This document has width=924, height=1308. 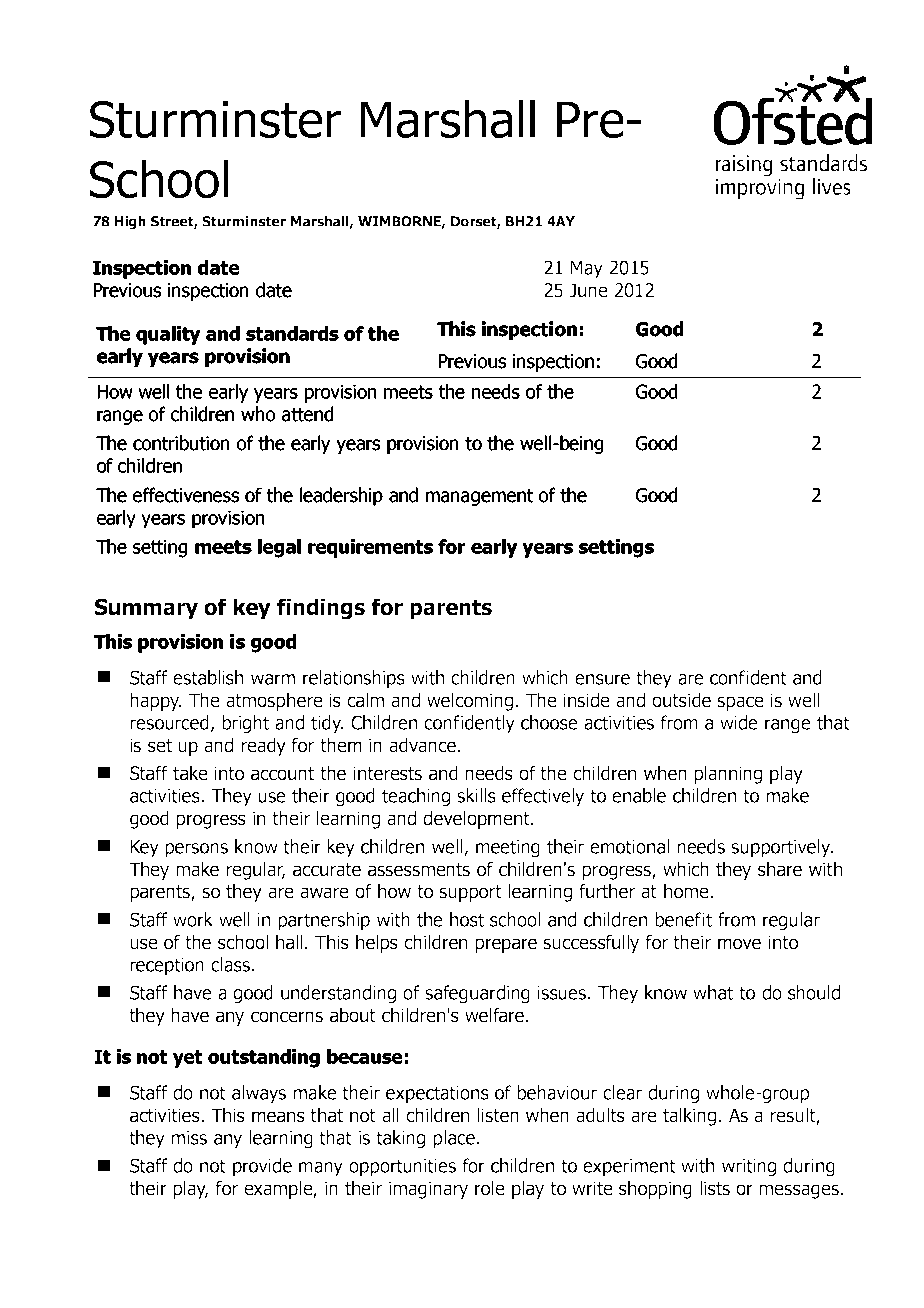 What do you see at coordinates (245, 724) in the document?
I see `bright` at bounding box center [245, 724].
